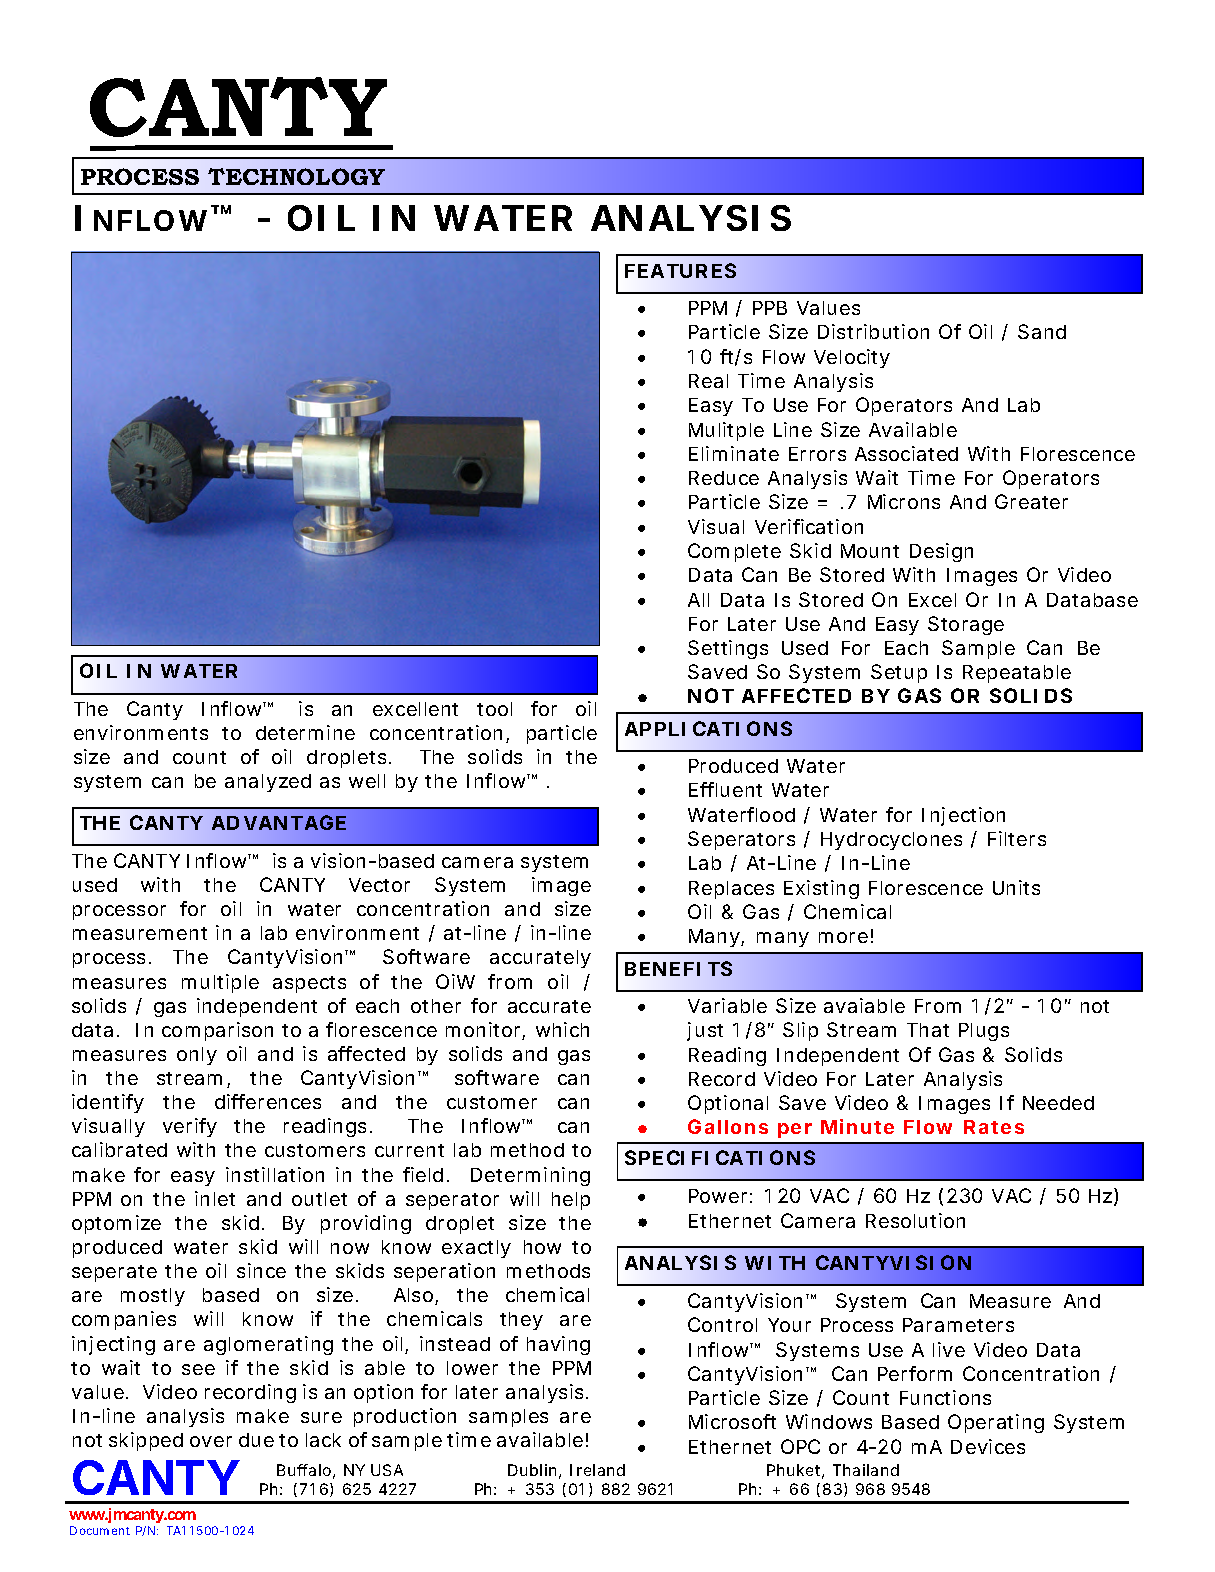 Image resolution: width=1215 pixels, height=1572 pixels. I want to click on Injection, so click(963, 816).
